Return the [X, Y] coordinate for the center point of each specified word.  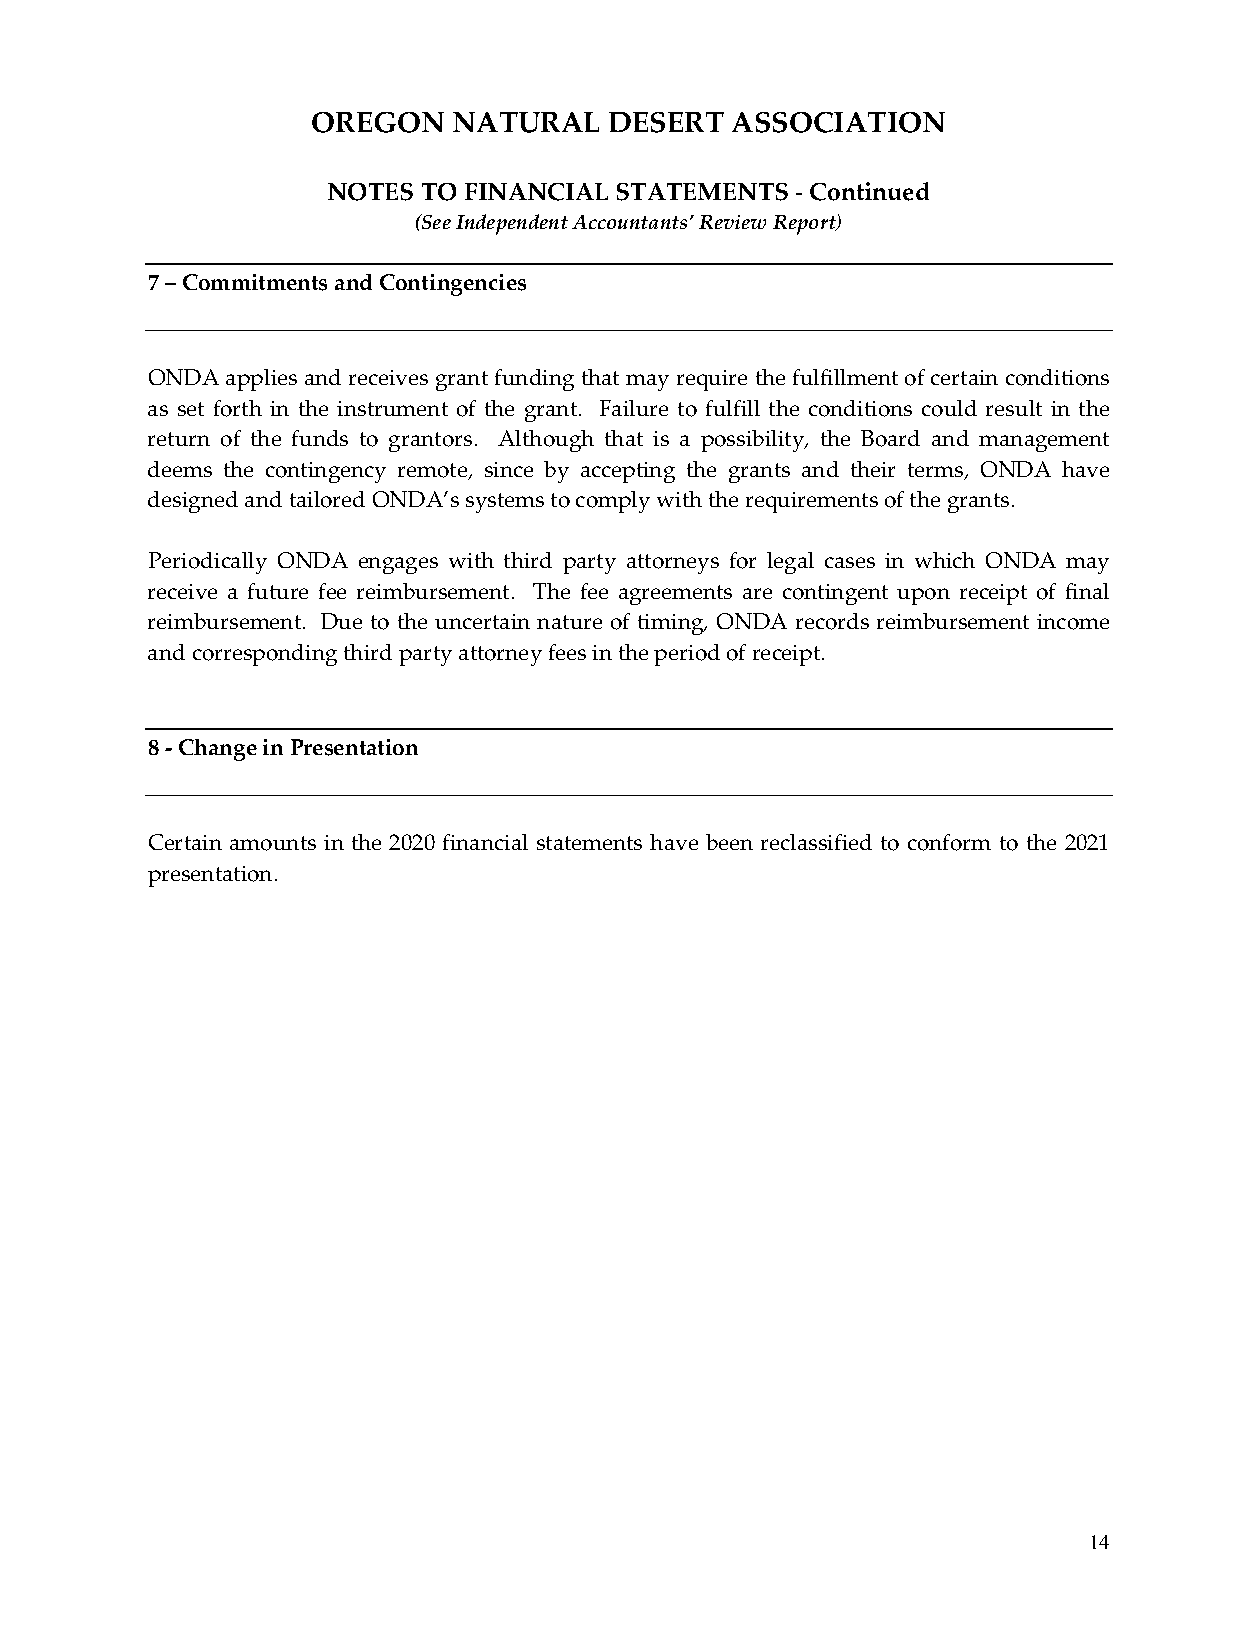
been [729, 842]
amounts [273, 843]
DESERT [666, 122]
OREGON [378, 122]
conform [949, 842]
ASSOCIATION [838, 122]
